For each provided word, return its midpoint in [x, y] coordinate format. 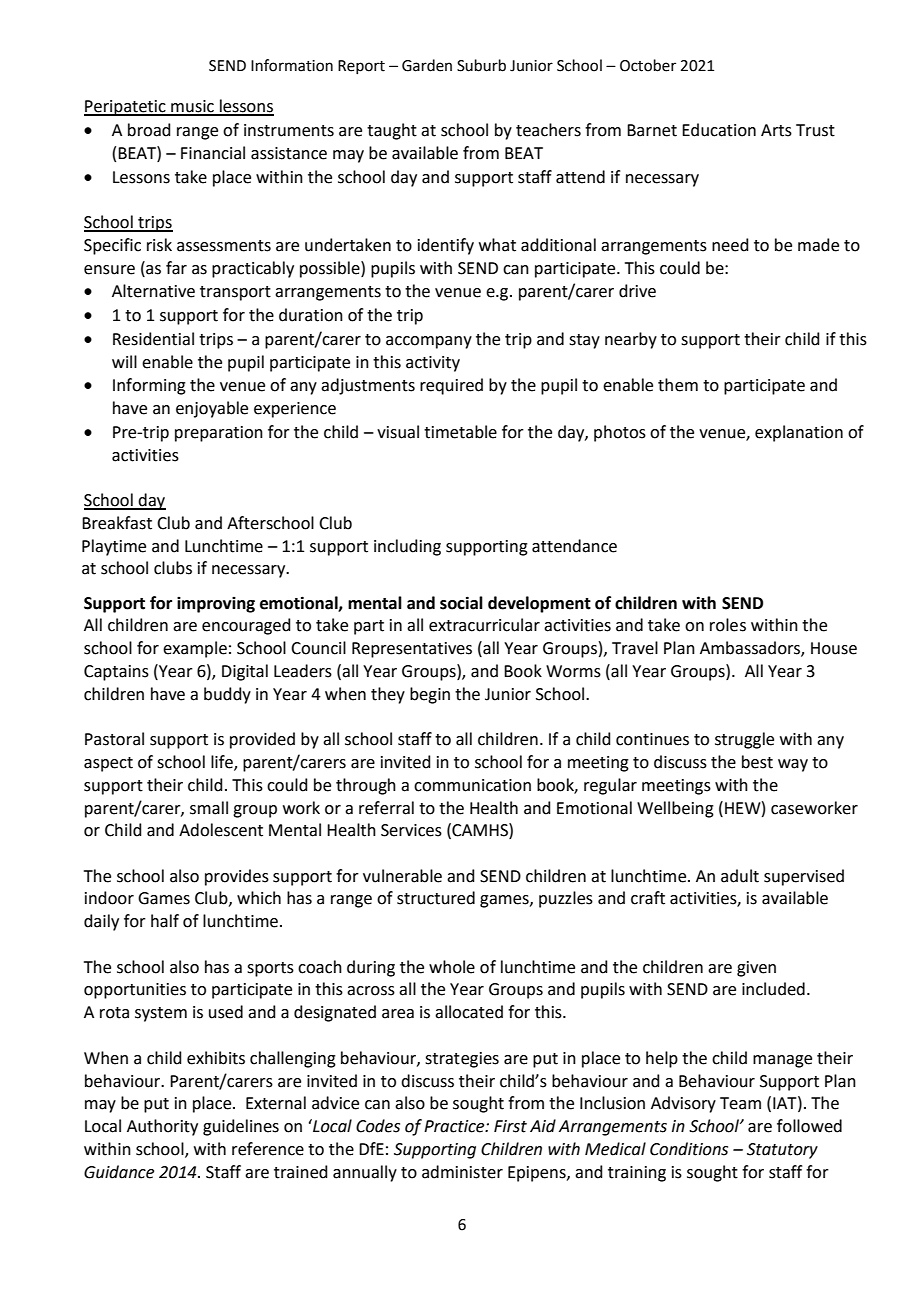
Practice [455, 1126]
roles [728, 625]
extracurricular [484, 625]
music [192, 107]
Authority [162, 1127]
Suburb [481, 65]
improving [216, 605]
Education [719, 130]
